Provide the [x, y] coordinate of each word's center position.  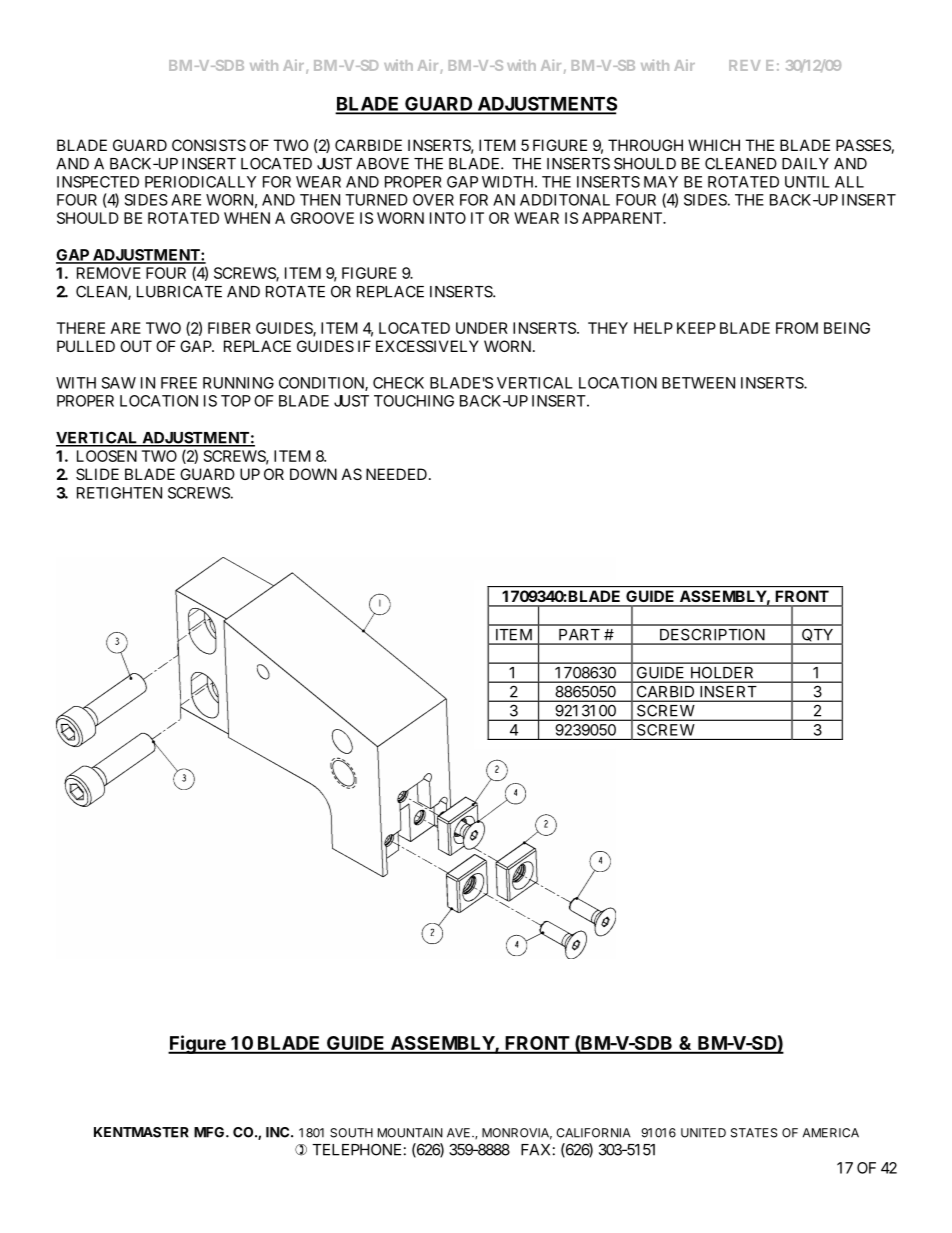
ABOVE [382, 164]
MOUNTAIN [410, 1133]
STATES [754, 1133]
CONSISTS [209, 145]
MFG [210, 1132]
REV [744, 65]
